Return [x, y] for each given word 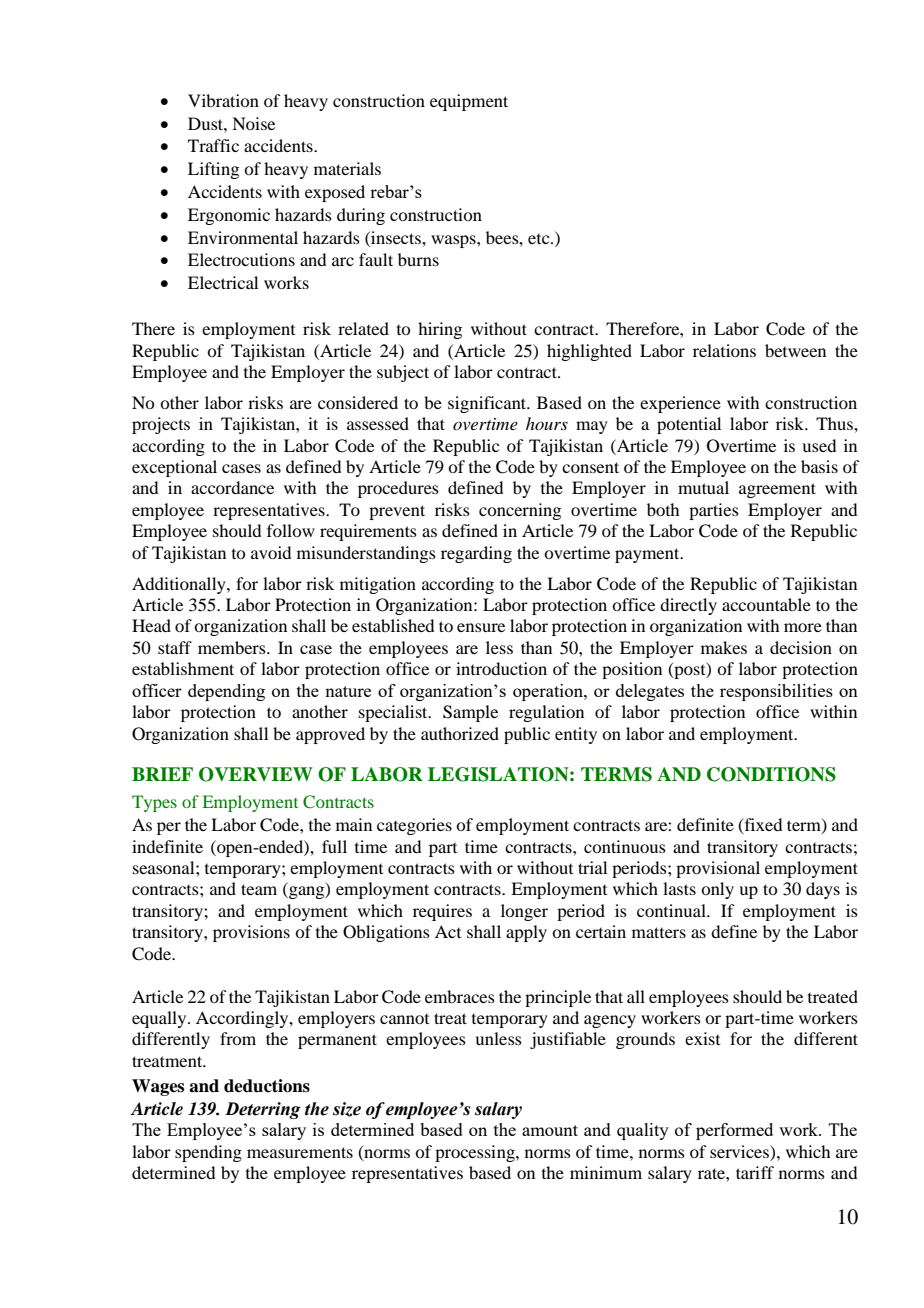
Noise [253, 123]
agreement [777, 490]
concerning [520, 511]
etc [540, 239]
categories [414, 826]
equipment [469, 102]
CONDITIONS [771, 774]
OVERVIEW [256, 774]
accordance [232, 487]
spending [208, 1153]
